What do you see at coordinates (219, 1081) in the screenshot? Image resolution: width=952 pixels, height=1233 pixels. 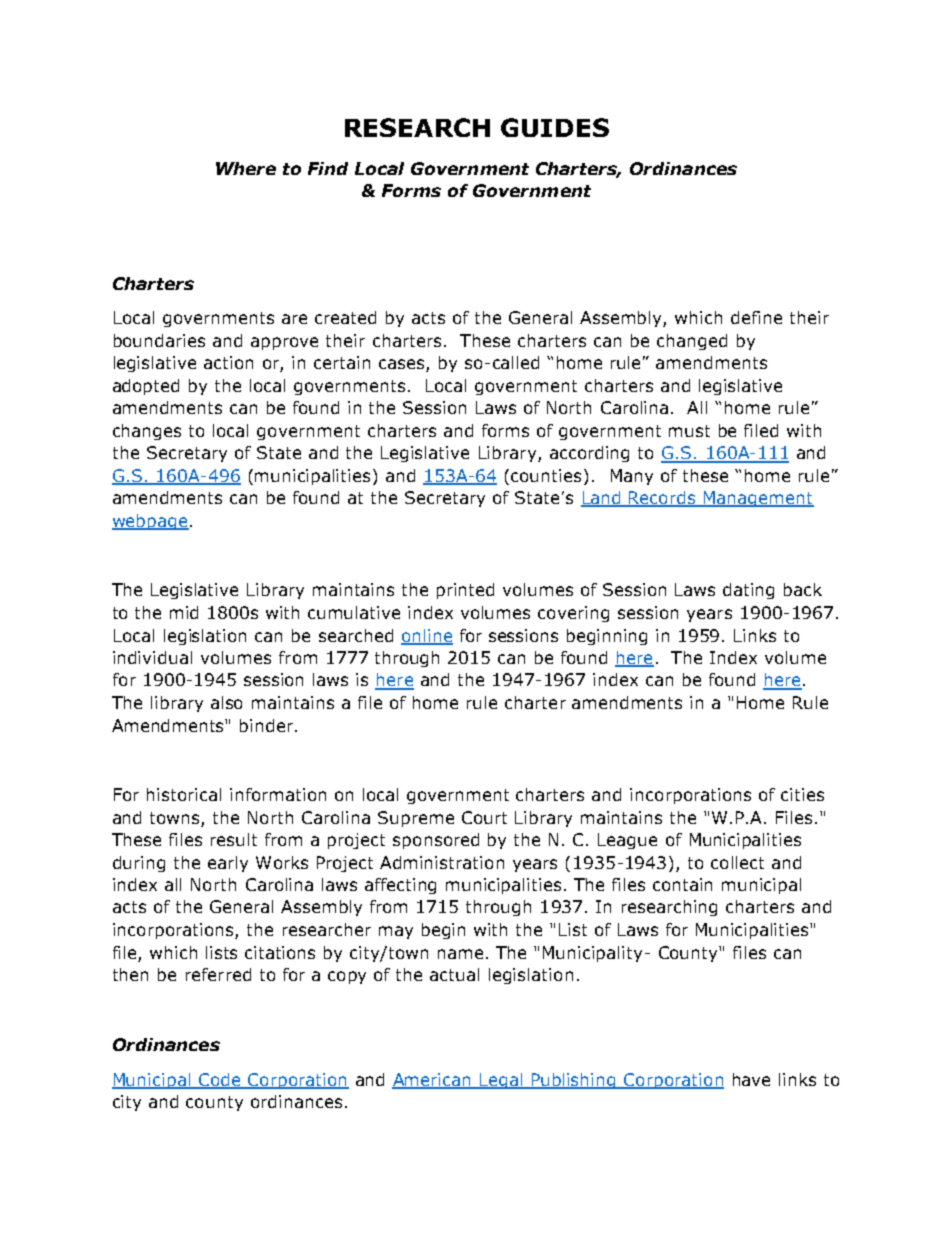 I see `Code` at bounding box center [219, 1081].
